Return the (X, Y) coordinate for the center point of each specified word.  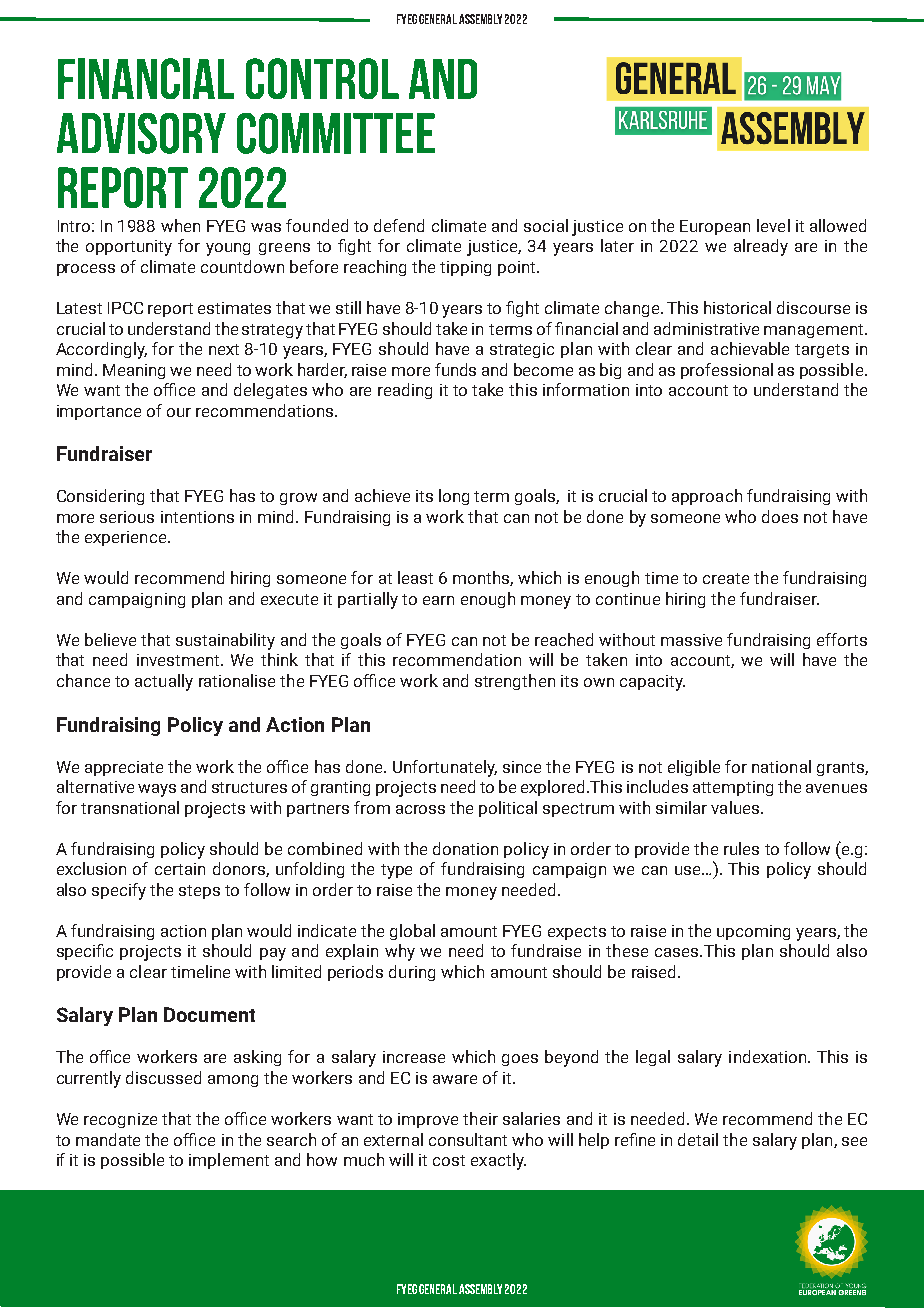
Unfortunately (445, 768)
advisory (141, 133)
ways (157, 790)
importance (99, 412)
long (454, 497)
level (773, 225)
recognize (120, 1120)
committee (336, 133)
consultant (468, 1139)
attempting (733, 788)
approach (707, 497)
